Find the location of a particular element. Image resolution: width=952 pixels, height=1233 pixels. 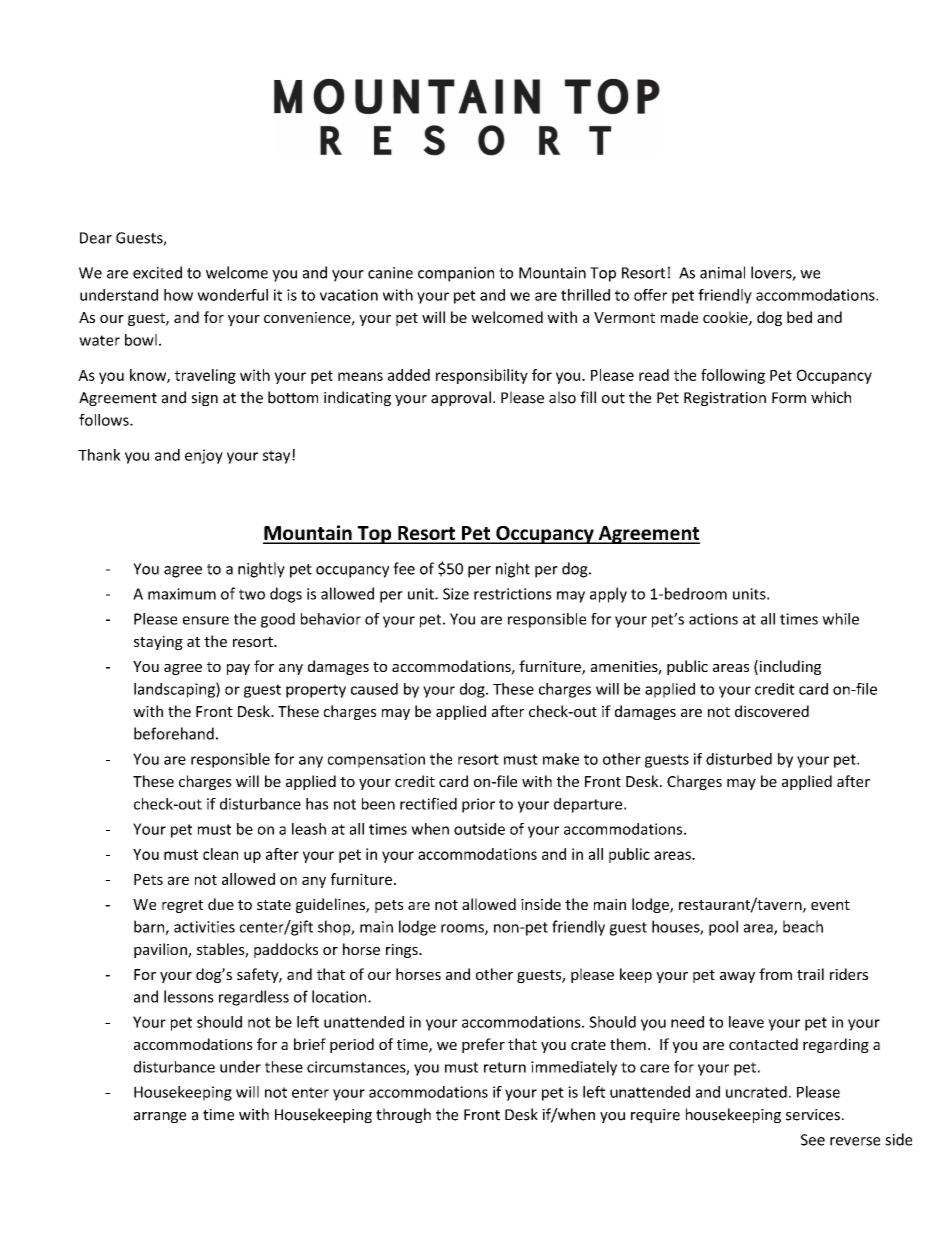

companion is located at coordinates (456, 274).
